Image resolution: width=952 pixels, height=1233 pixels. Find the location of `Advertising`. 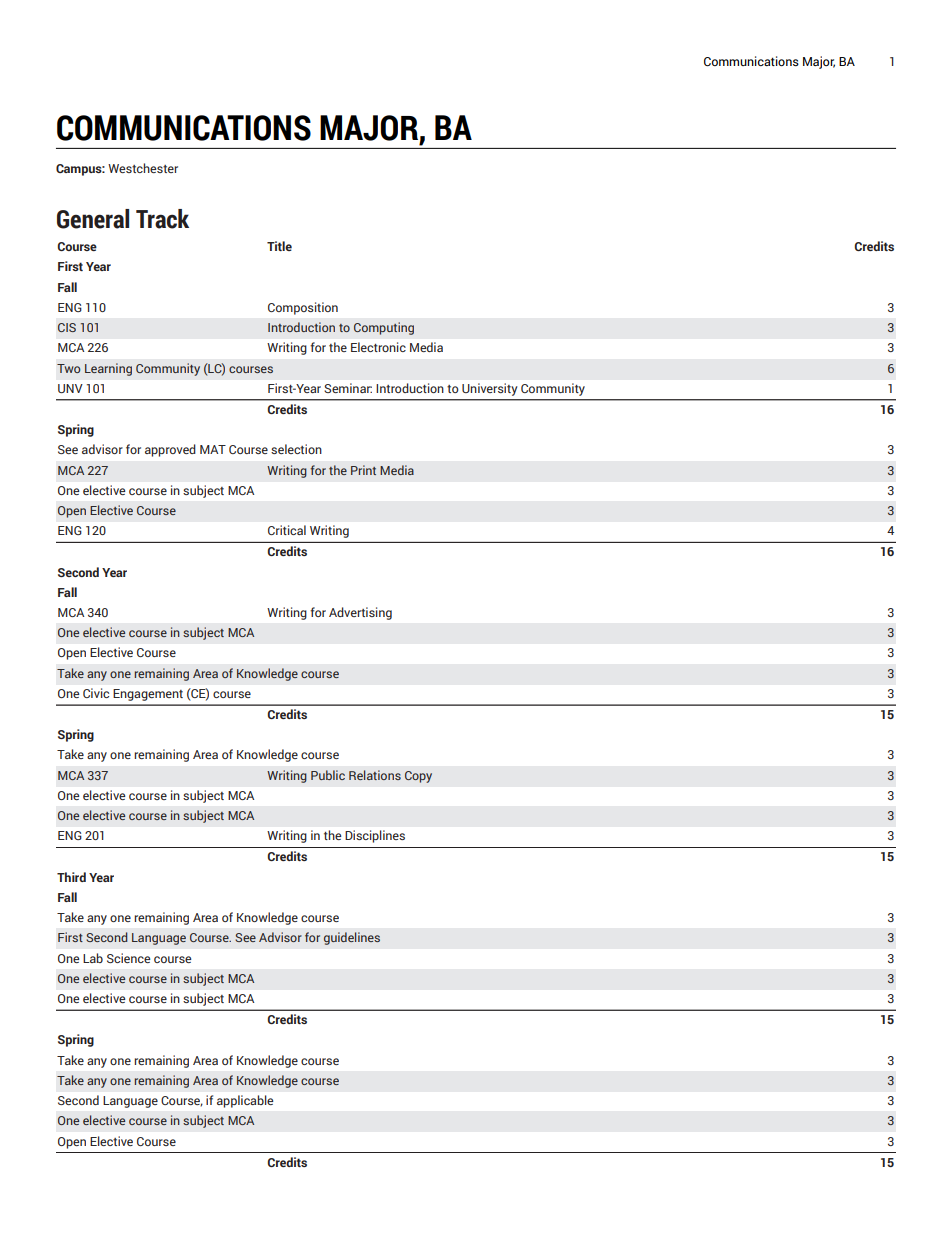

Advertising is located at coordinates (360, 613).
